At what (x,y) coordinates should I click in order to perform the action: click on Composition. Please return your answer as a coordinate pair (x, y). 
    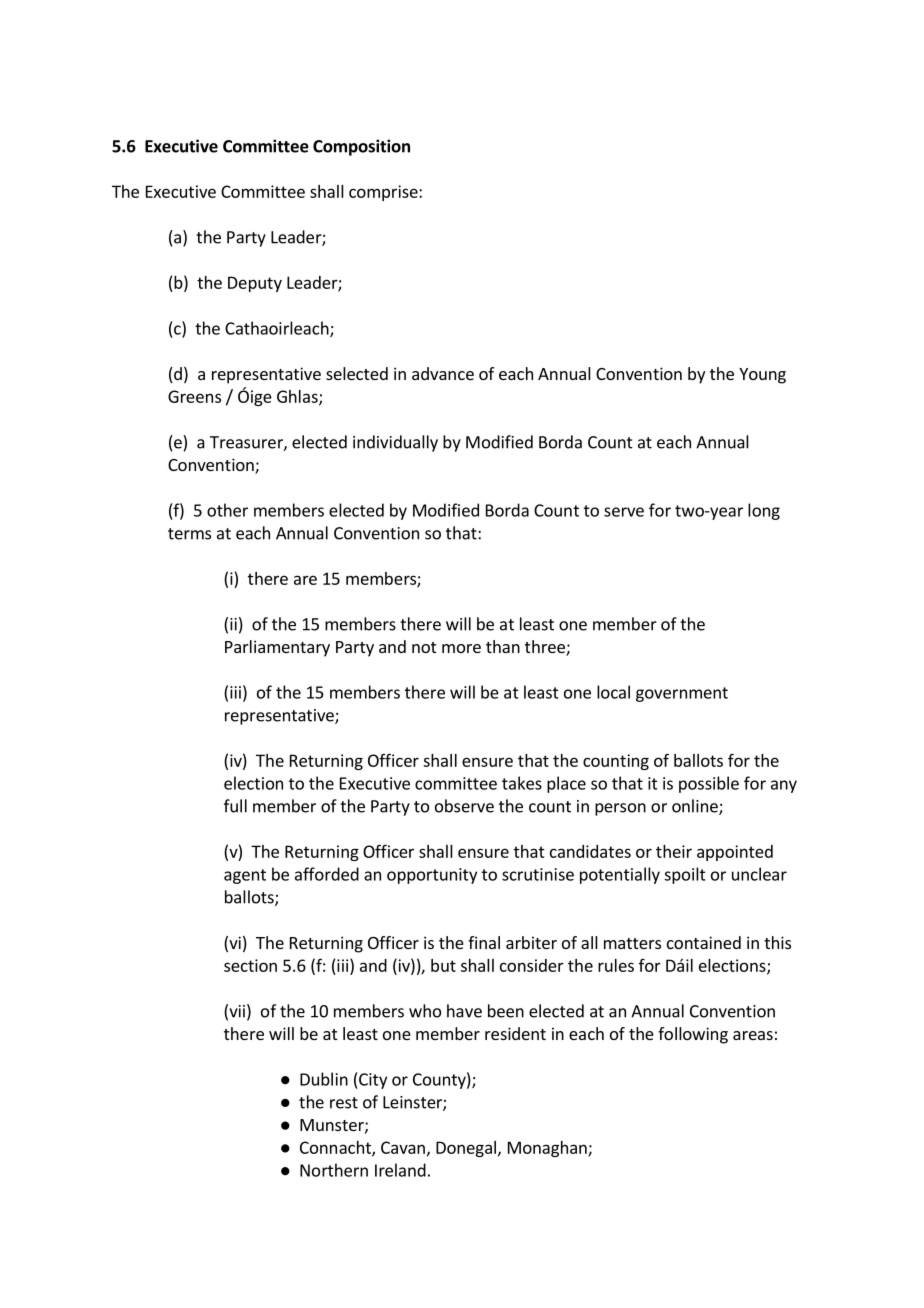
    Looking at the image, I should click on (361, 147).
